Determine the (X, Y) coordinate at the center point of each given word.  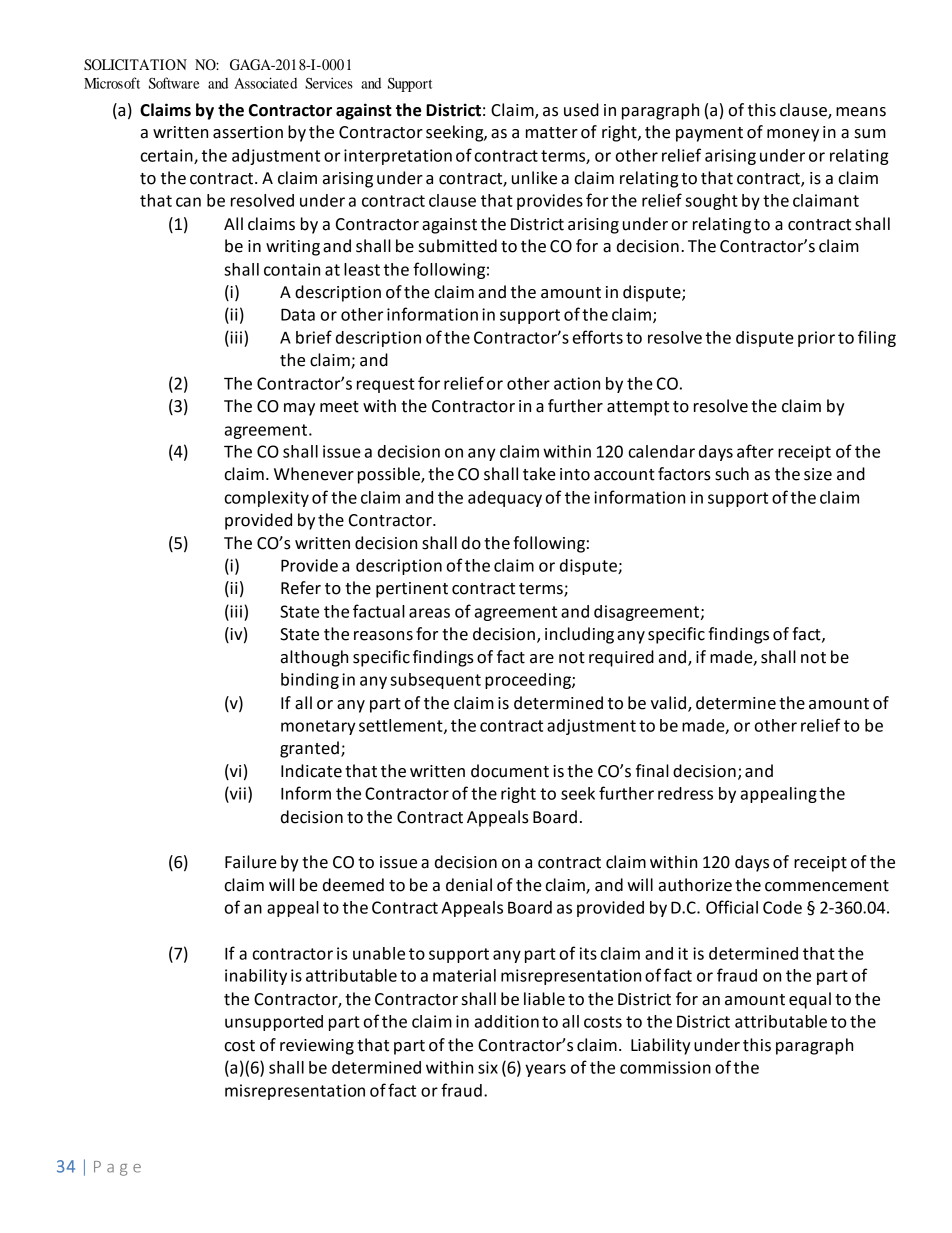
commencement (827, 886)
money (793, 135)
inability (256, 977)
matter (552, 133)
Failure (251, 862)
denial (469, 885)
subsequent (435, 681)
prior (816, 339)
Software (174, 83)
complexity (267, 499)
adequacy (505, 499)
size (818, 474)
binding (310, 681)
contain (292, 269)
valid (668, 703)
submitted (458, 246)
